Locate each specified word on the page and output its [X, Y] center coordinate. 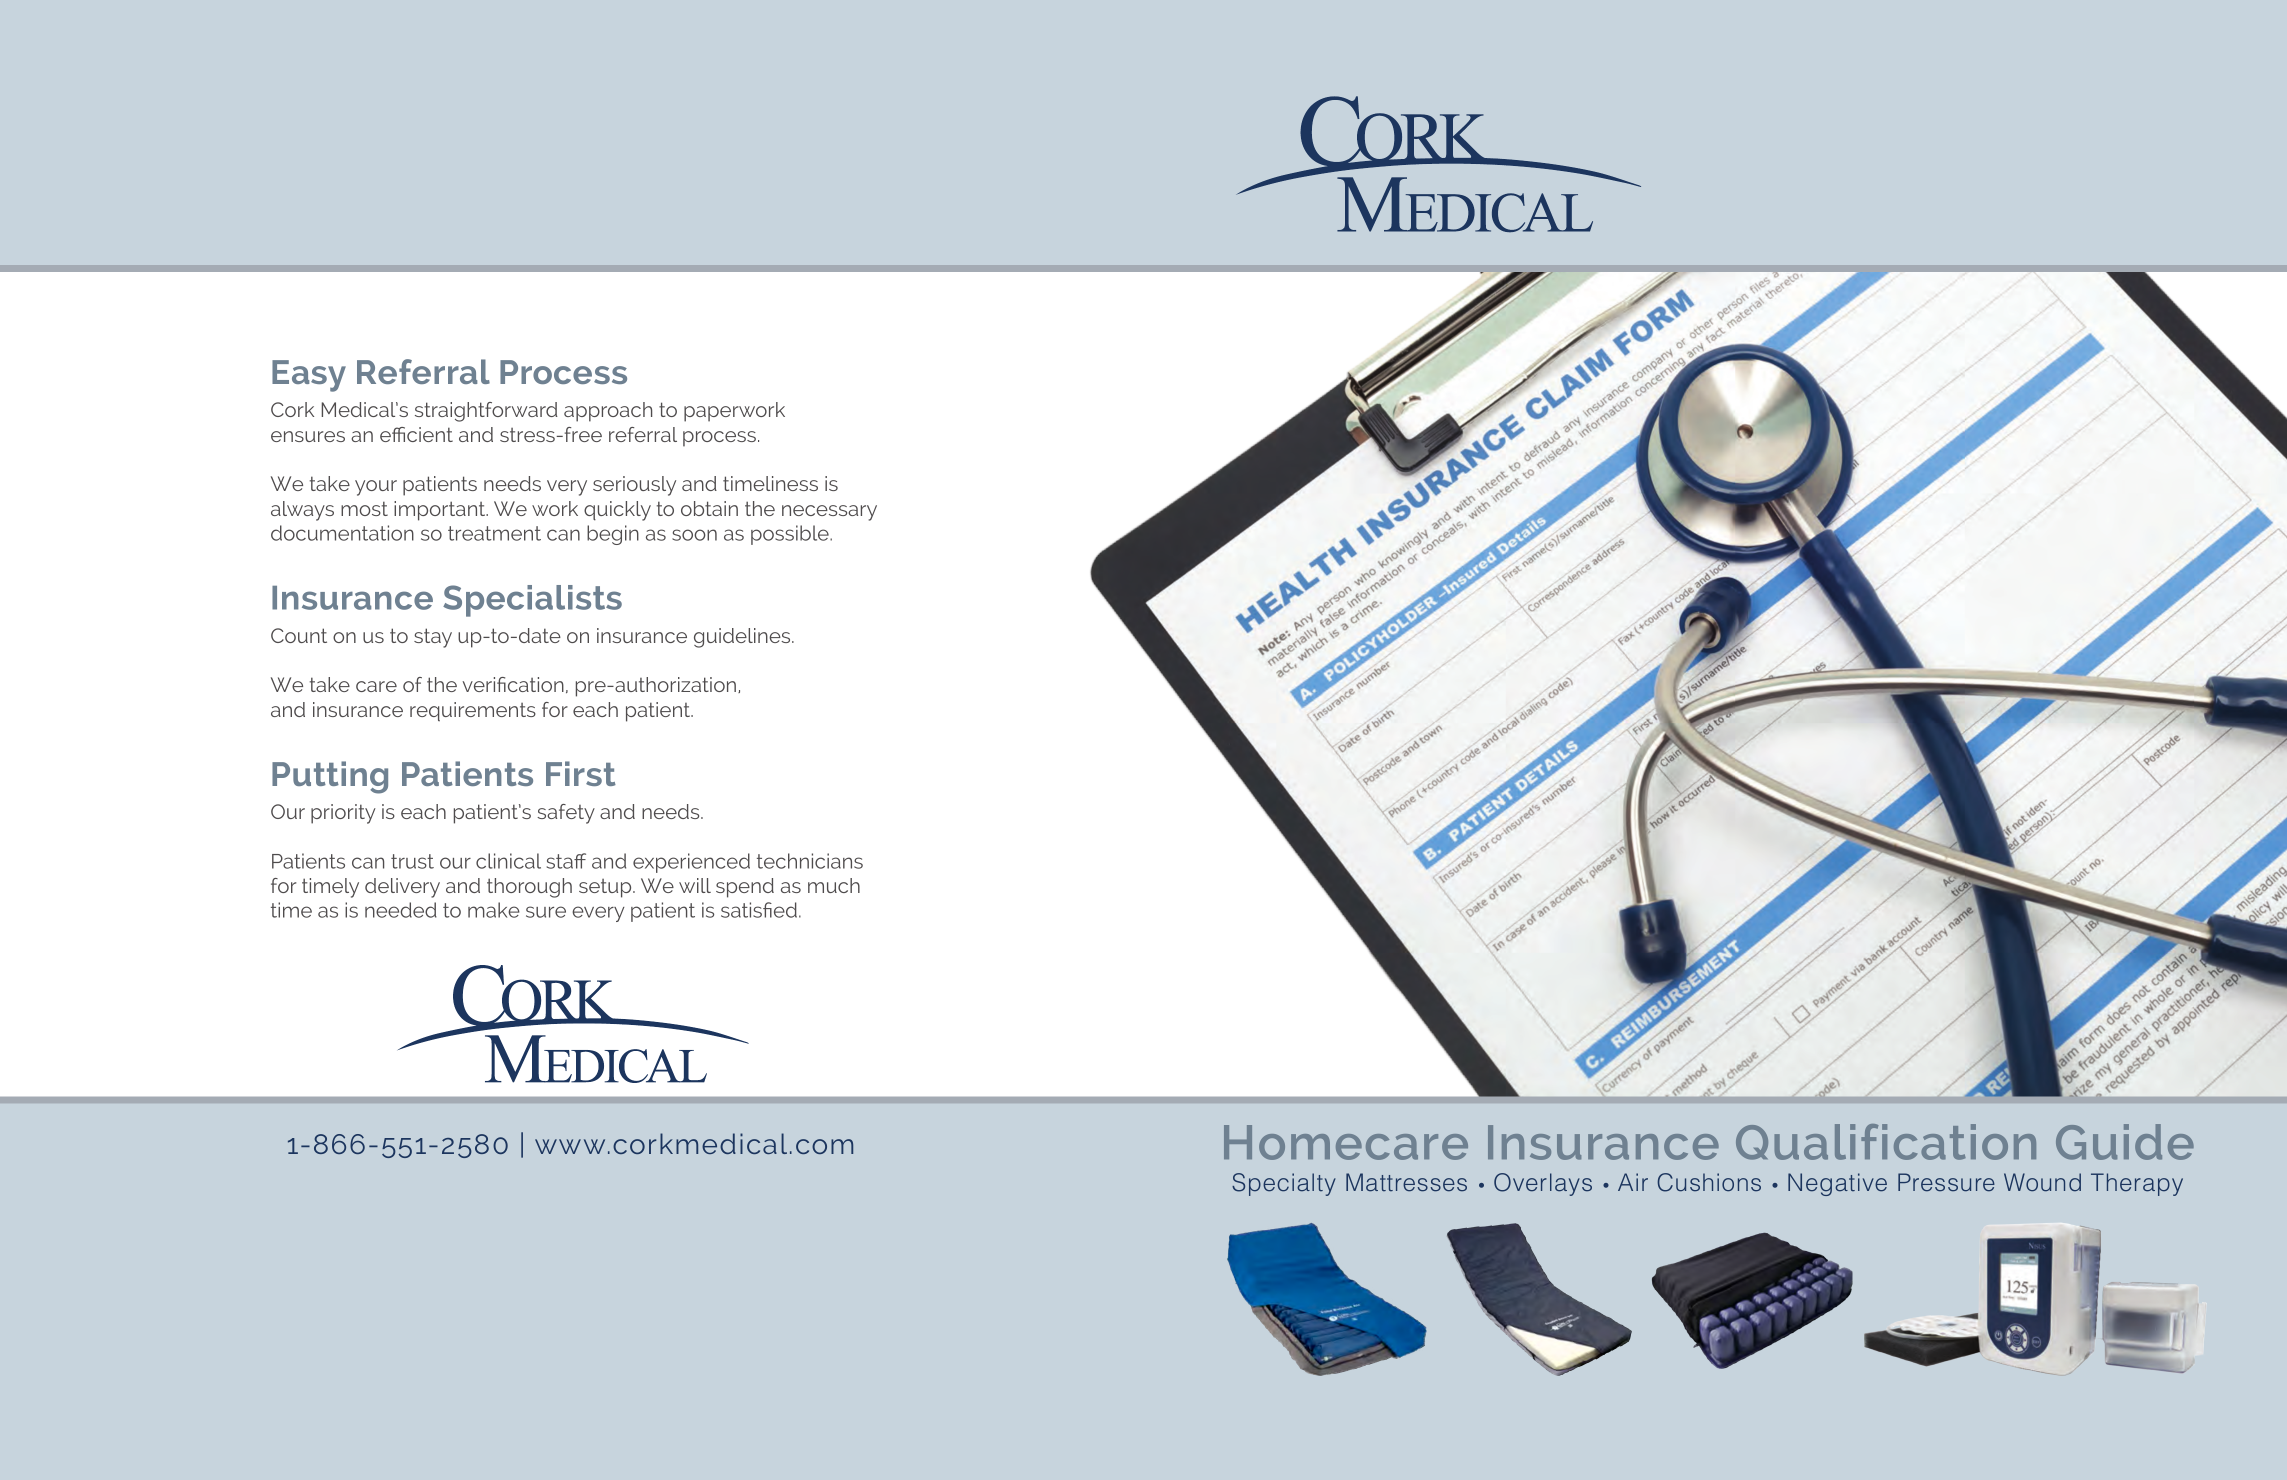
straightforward [486, 412]
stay [433, 638]
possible [791, 535]
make [494, 910]
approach [608, 412]
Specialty [1284, 1184]
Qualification [1886, 1142]
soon [694, 535]
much [834, 885]
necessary [829, 513]
